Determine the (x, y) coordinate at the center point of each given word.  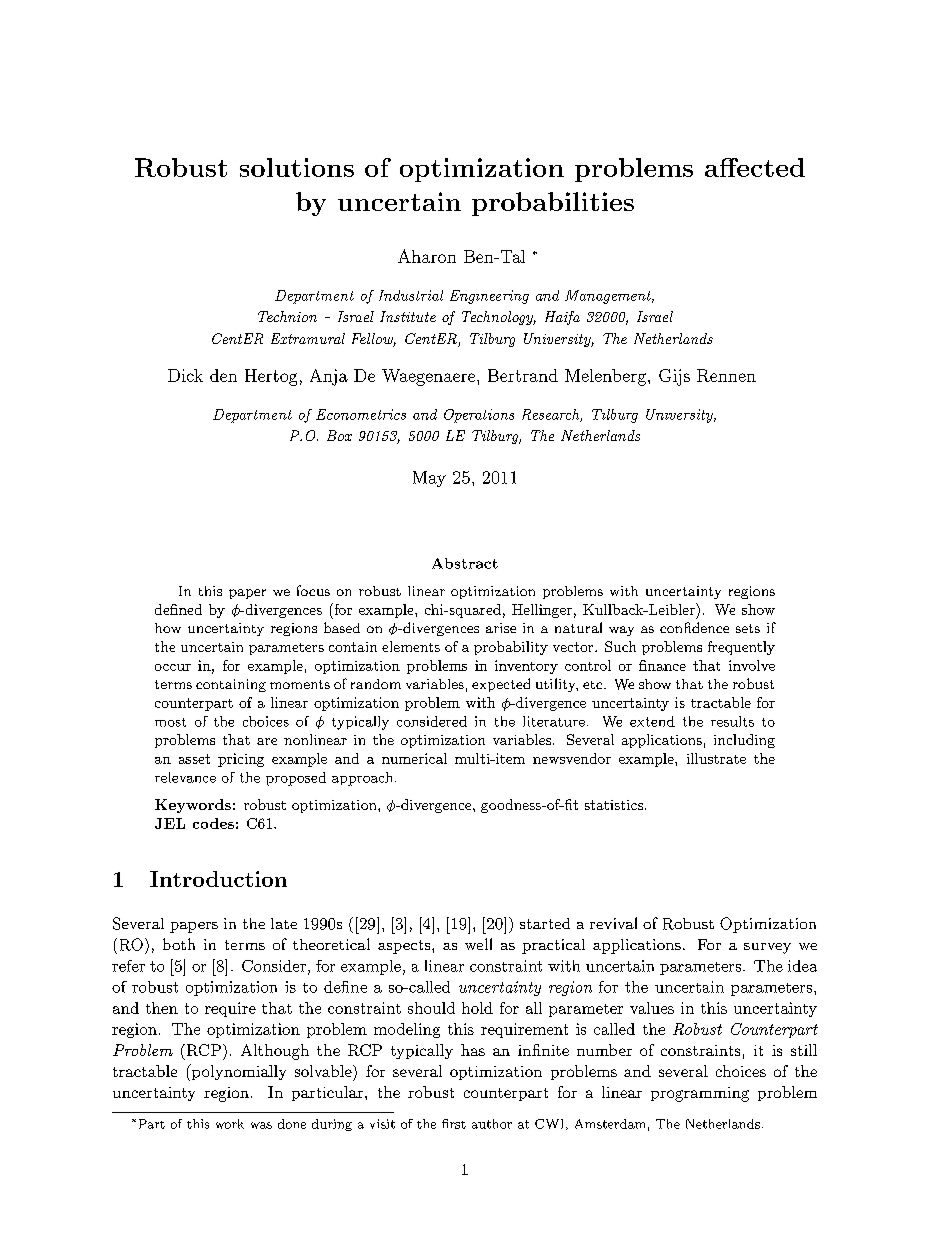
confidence (694, 627)
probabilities (553, 204)
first (454, 1124)
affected (755, 167)
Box (339, 435)
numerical (414, 758)
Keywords (193, 806)
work (230, 1124)
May (429, 479)
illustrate (716, 758)
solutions (297, 167)
